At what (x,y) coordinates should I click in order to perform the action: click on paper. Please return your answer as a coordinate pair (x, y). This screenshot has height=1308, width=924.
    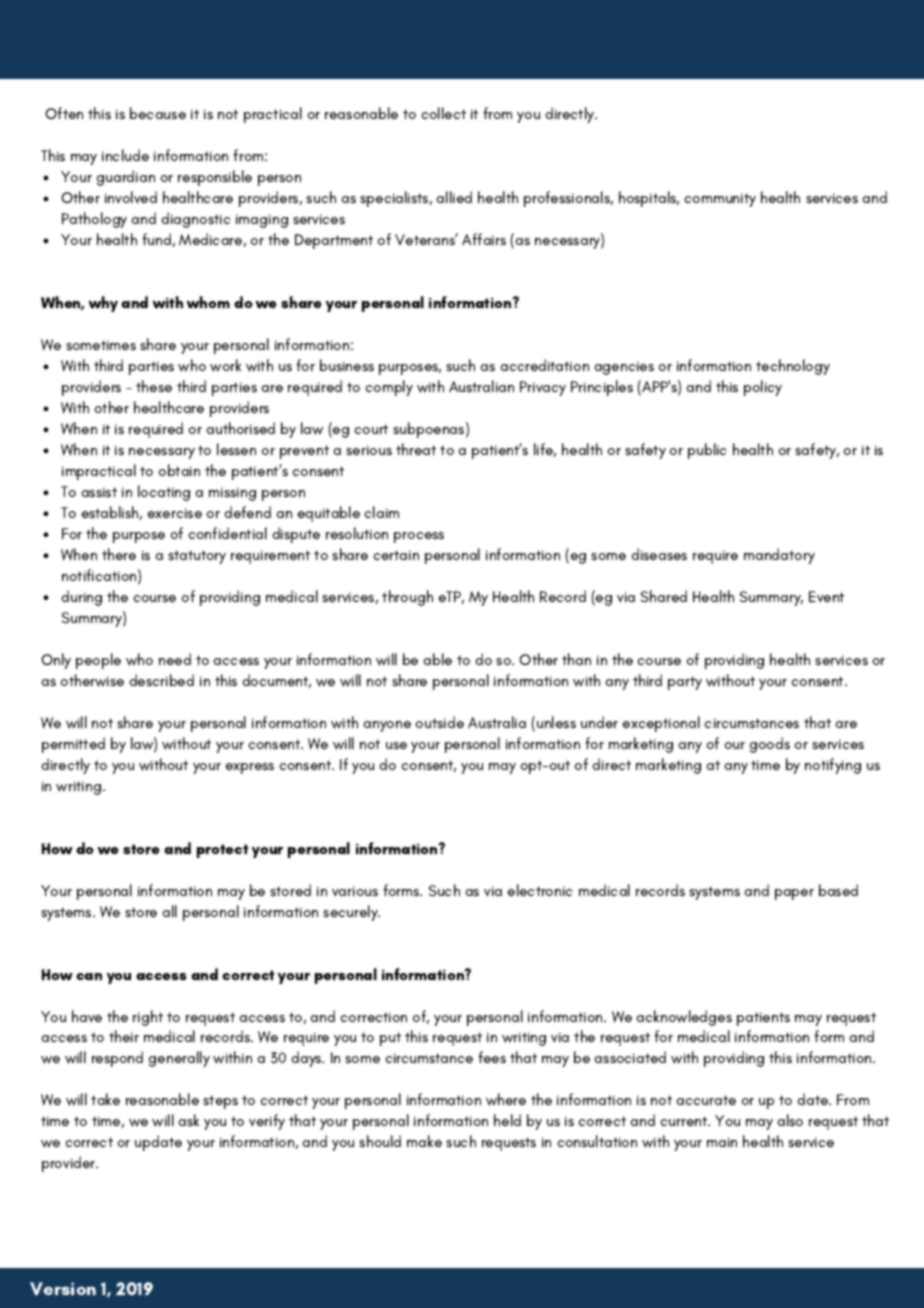
    Looking at the image, I should click on (794, 894).
